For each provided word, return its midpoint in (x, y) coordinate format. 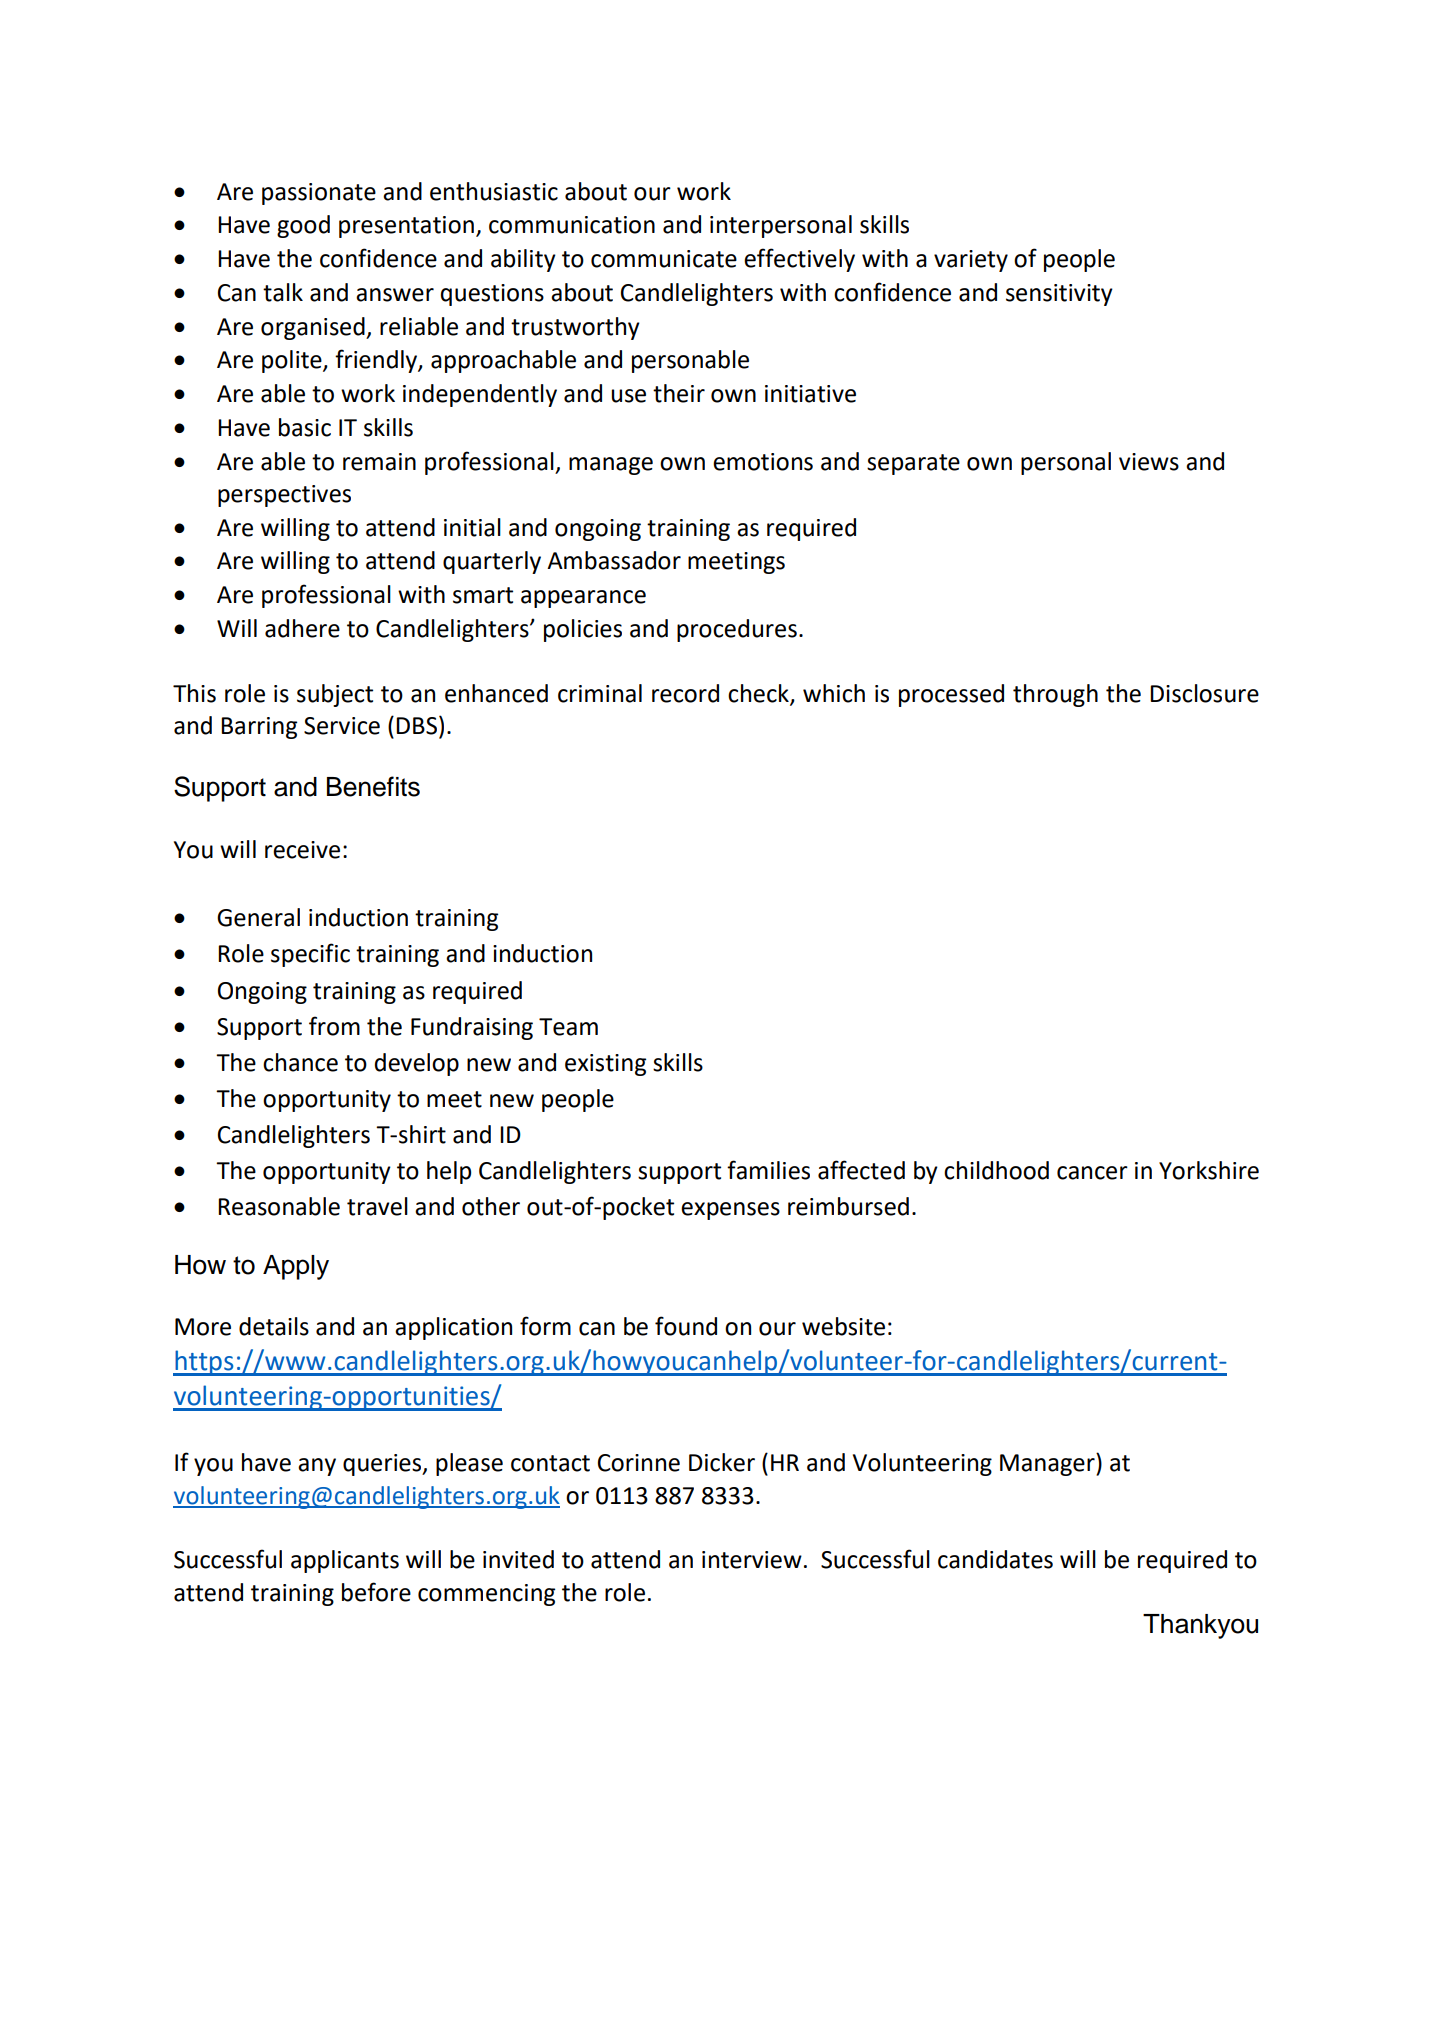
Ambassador (614, 560)
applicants (345, 1561)
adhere (302, 628)
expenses (730, 1211)
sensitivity (1059, 295)
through (1055, 695)
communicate (664, 259)
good (303, 226)
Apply (296, 1267)
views (1149, 462)
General (258, 917)
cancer (1092, 1173)
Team (568, 1027)
